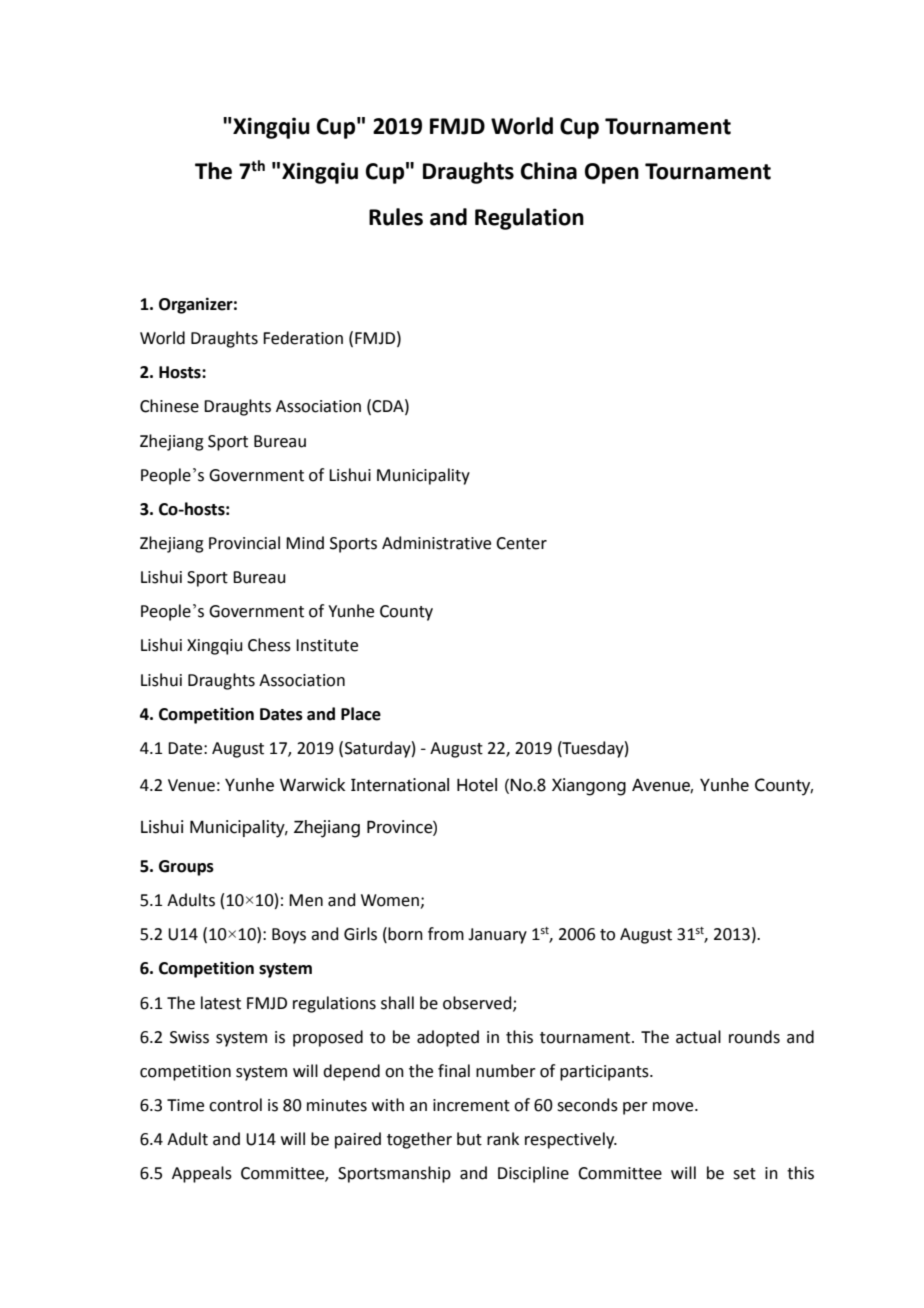 The height and width of the screenshot is (1308, 924). Describe the element at coordinates (361, 714) in the screenshot. I see `Place` at that location.
